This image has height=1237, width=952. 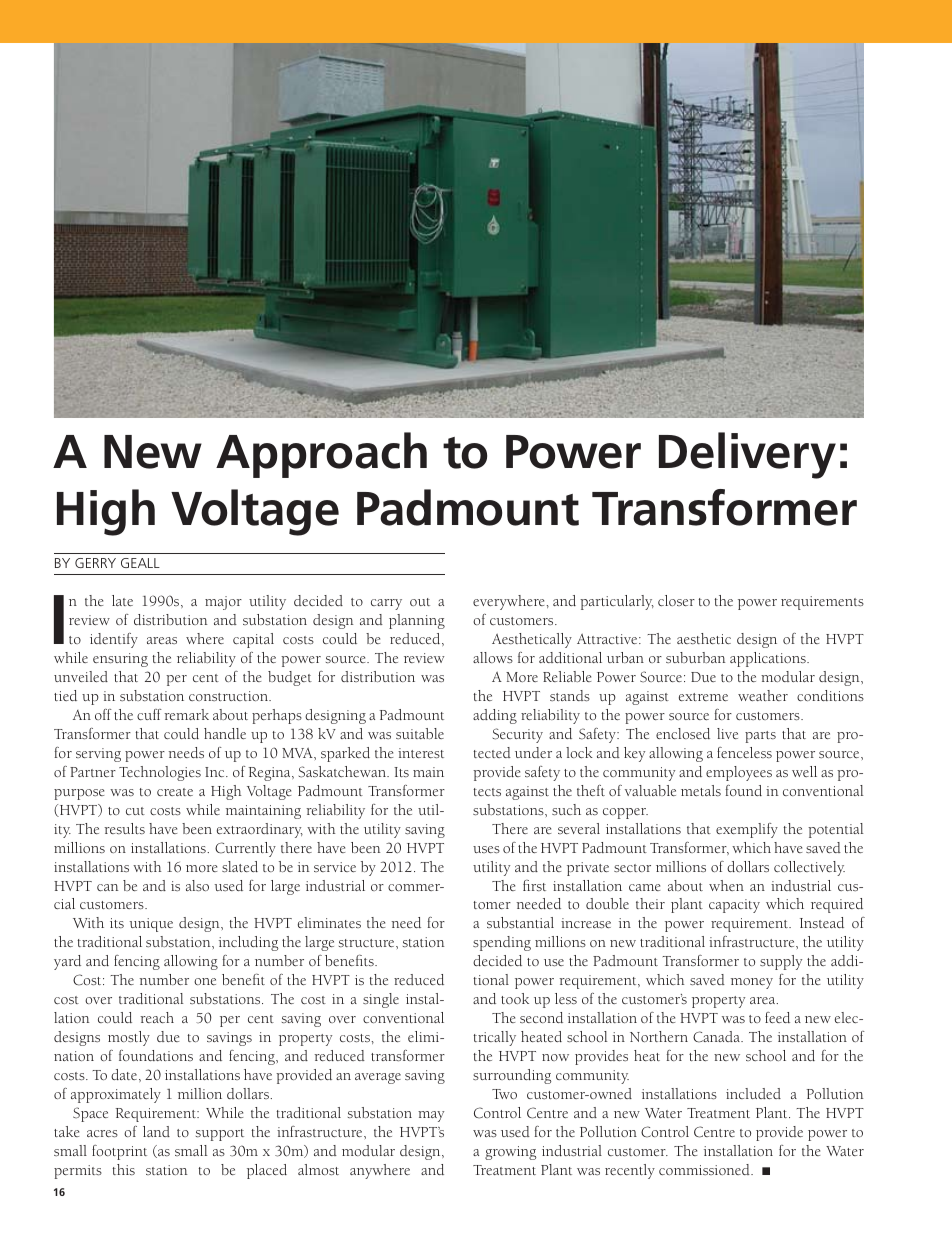 I want to click on cut, so click(x=135, y=811).
